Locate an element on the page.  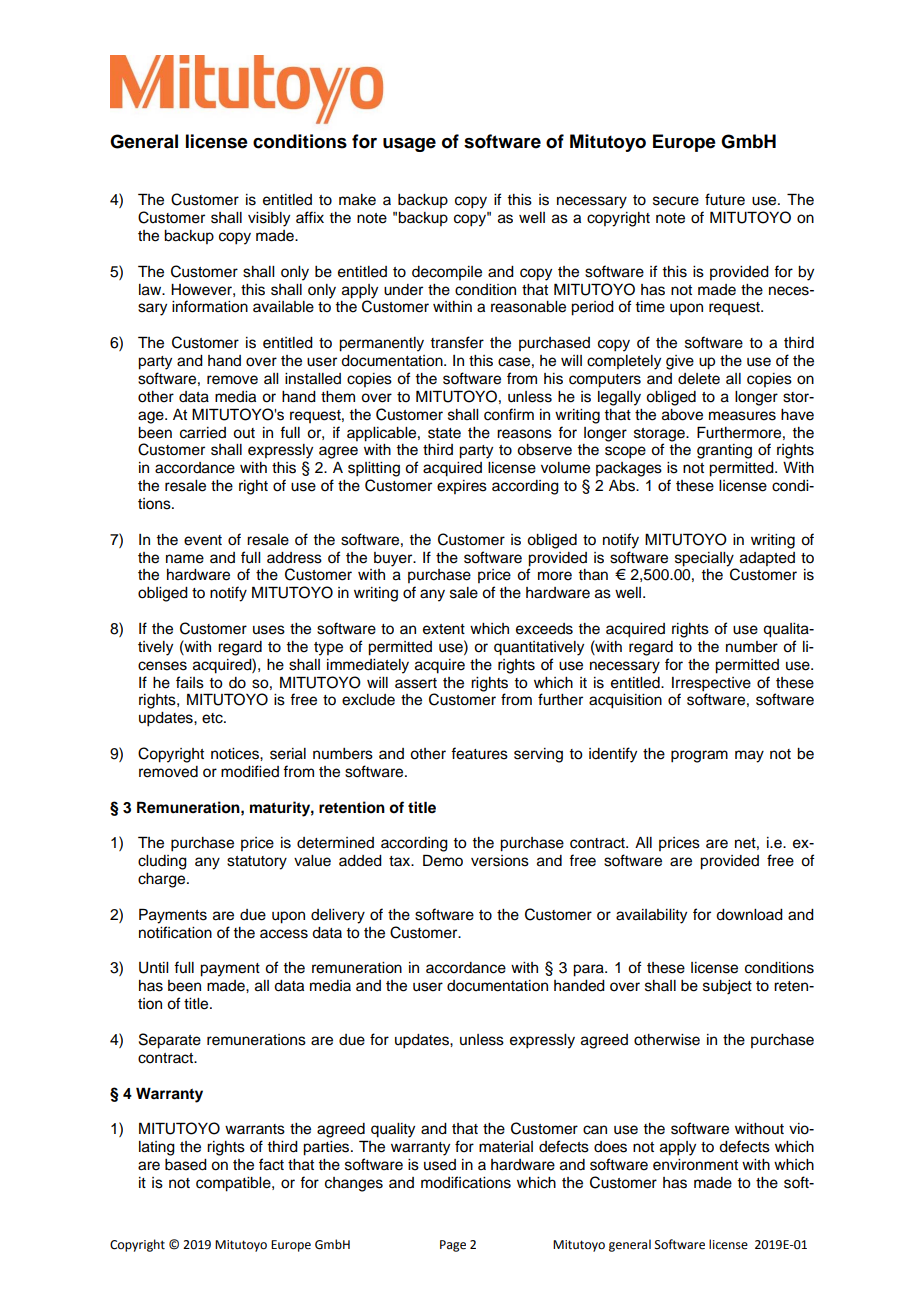
usage is located at coordinates (409, 145).
